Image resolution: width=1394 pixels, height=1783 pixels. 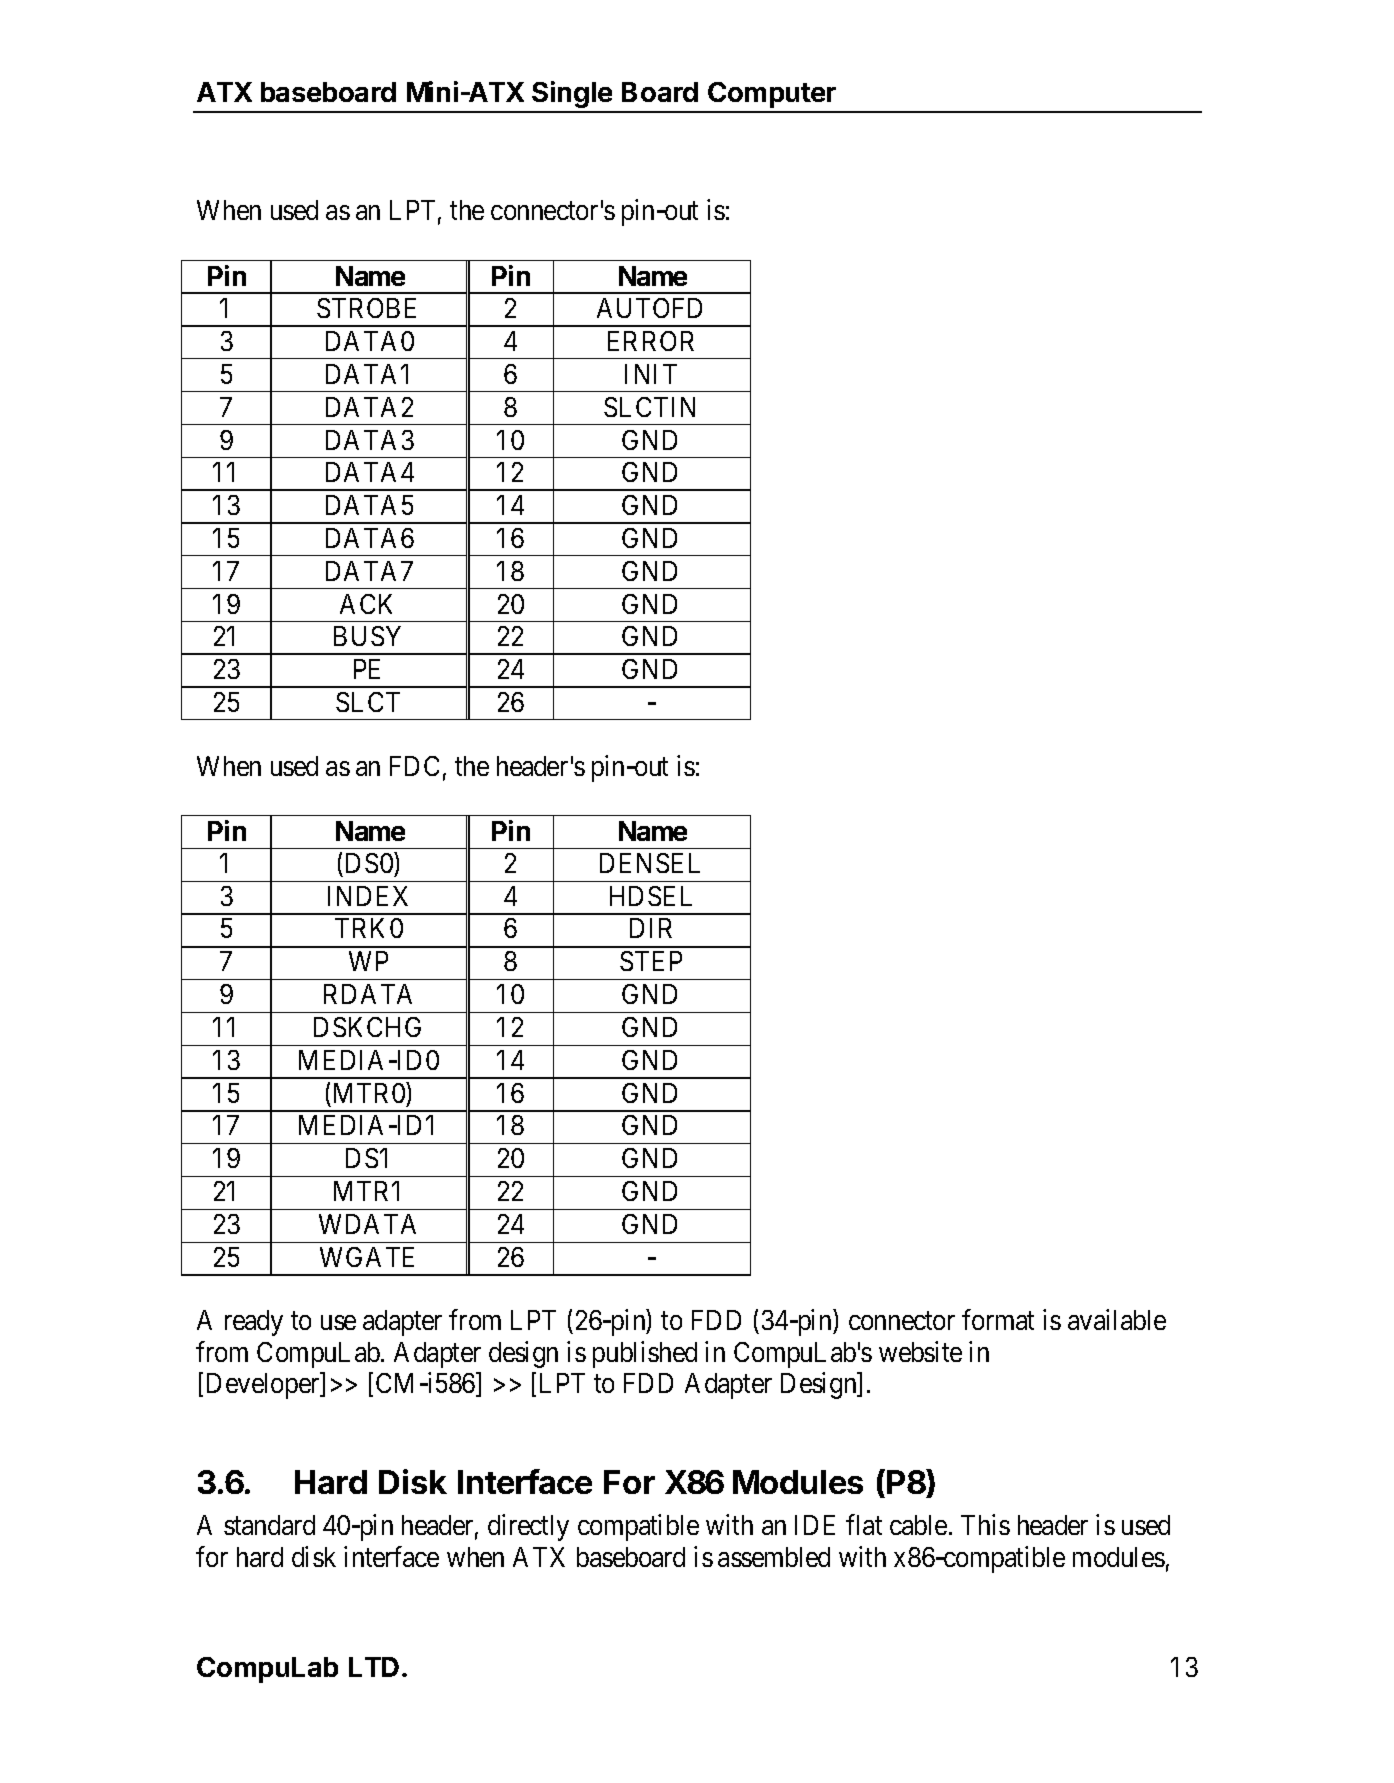 I want to click on LTD, so click(x=374, y=1667).
